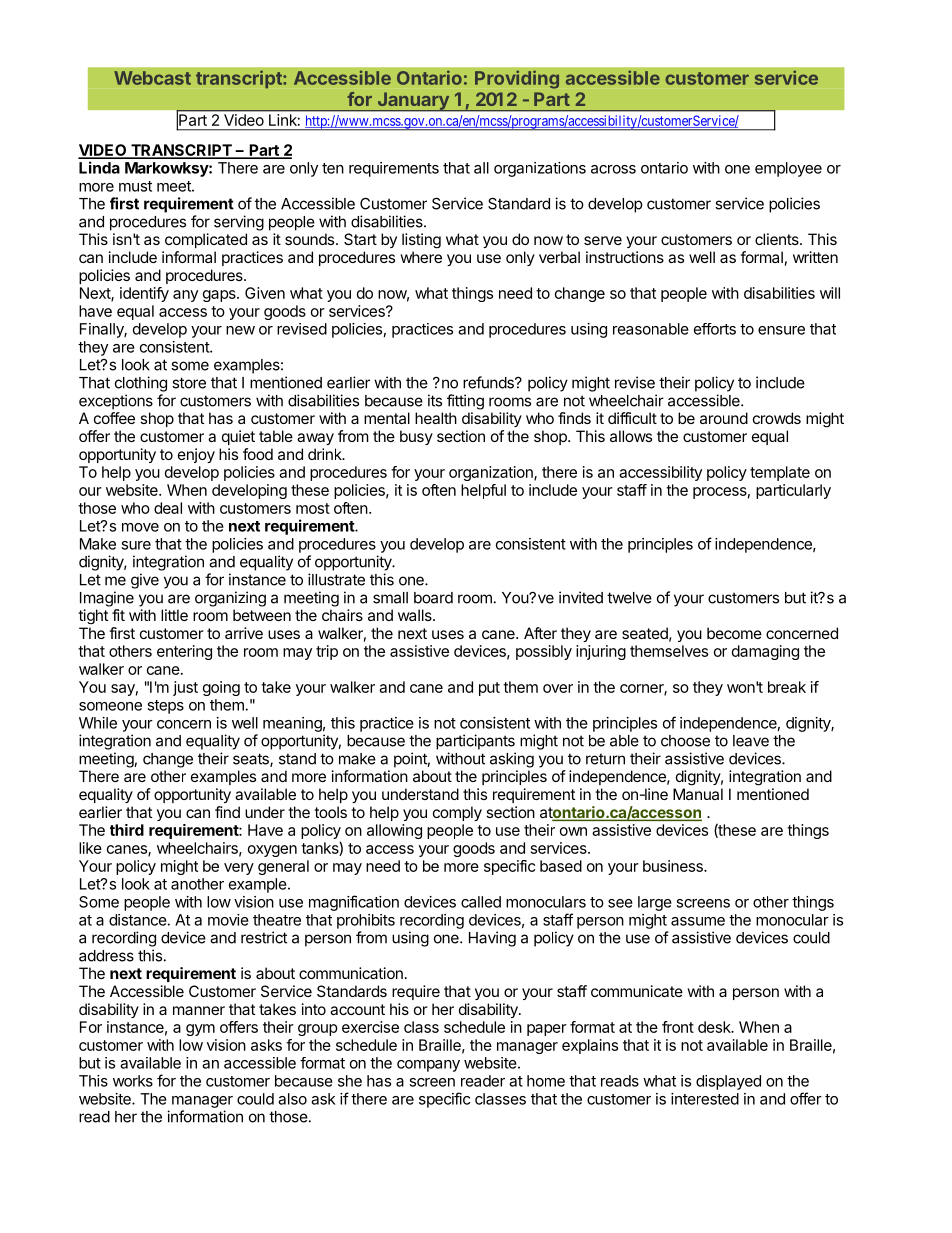 The image size is (952, 1233). Describe the element at coordinates (517, 79) in the page. I see `Providing` at that location.
